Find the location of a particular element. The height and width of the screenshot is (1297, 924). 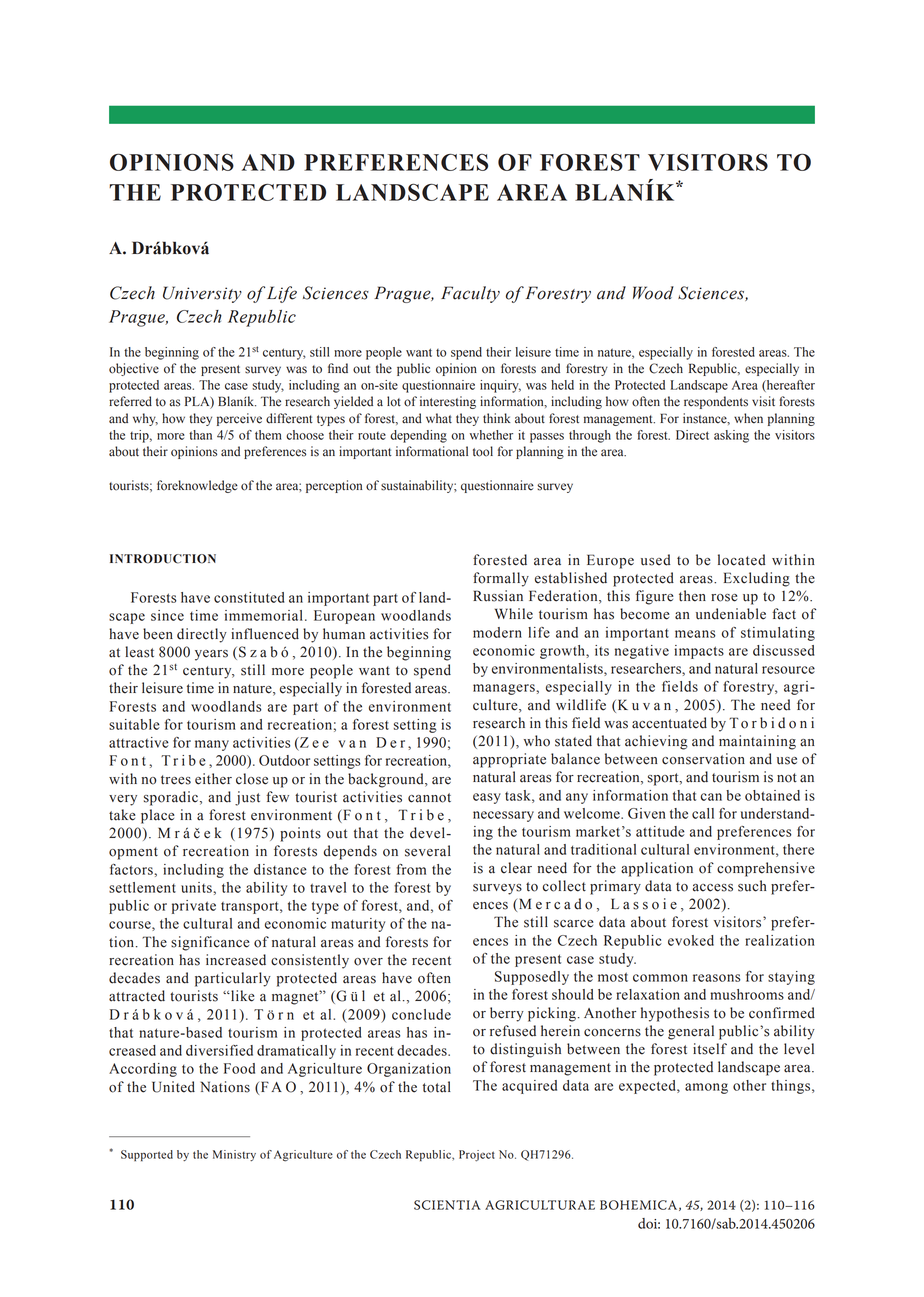

reasons is located at coordinates (717, 978).
